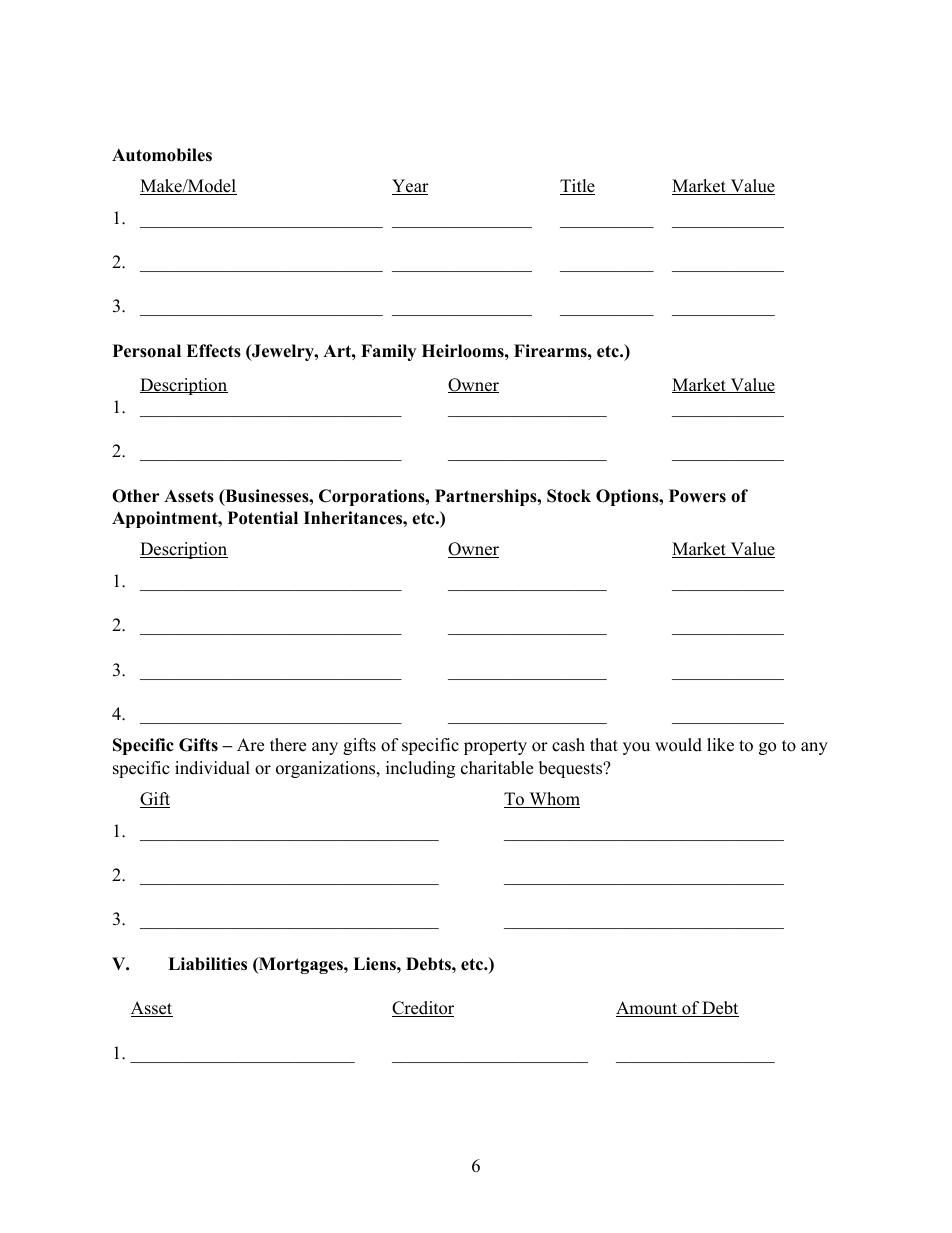  What do you see at coordinates (697, 496) in the screenshot?
I see `Powers` at bounding box center [697, 496].
